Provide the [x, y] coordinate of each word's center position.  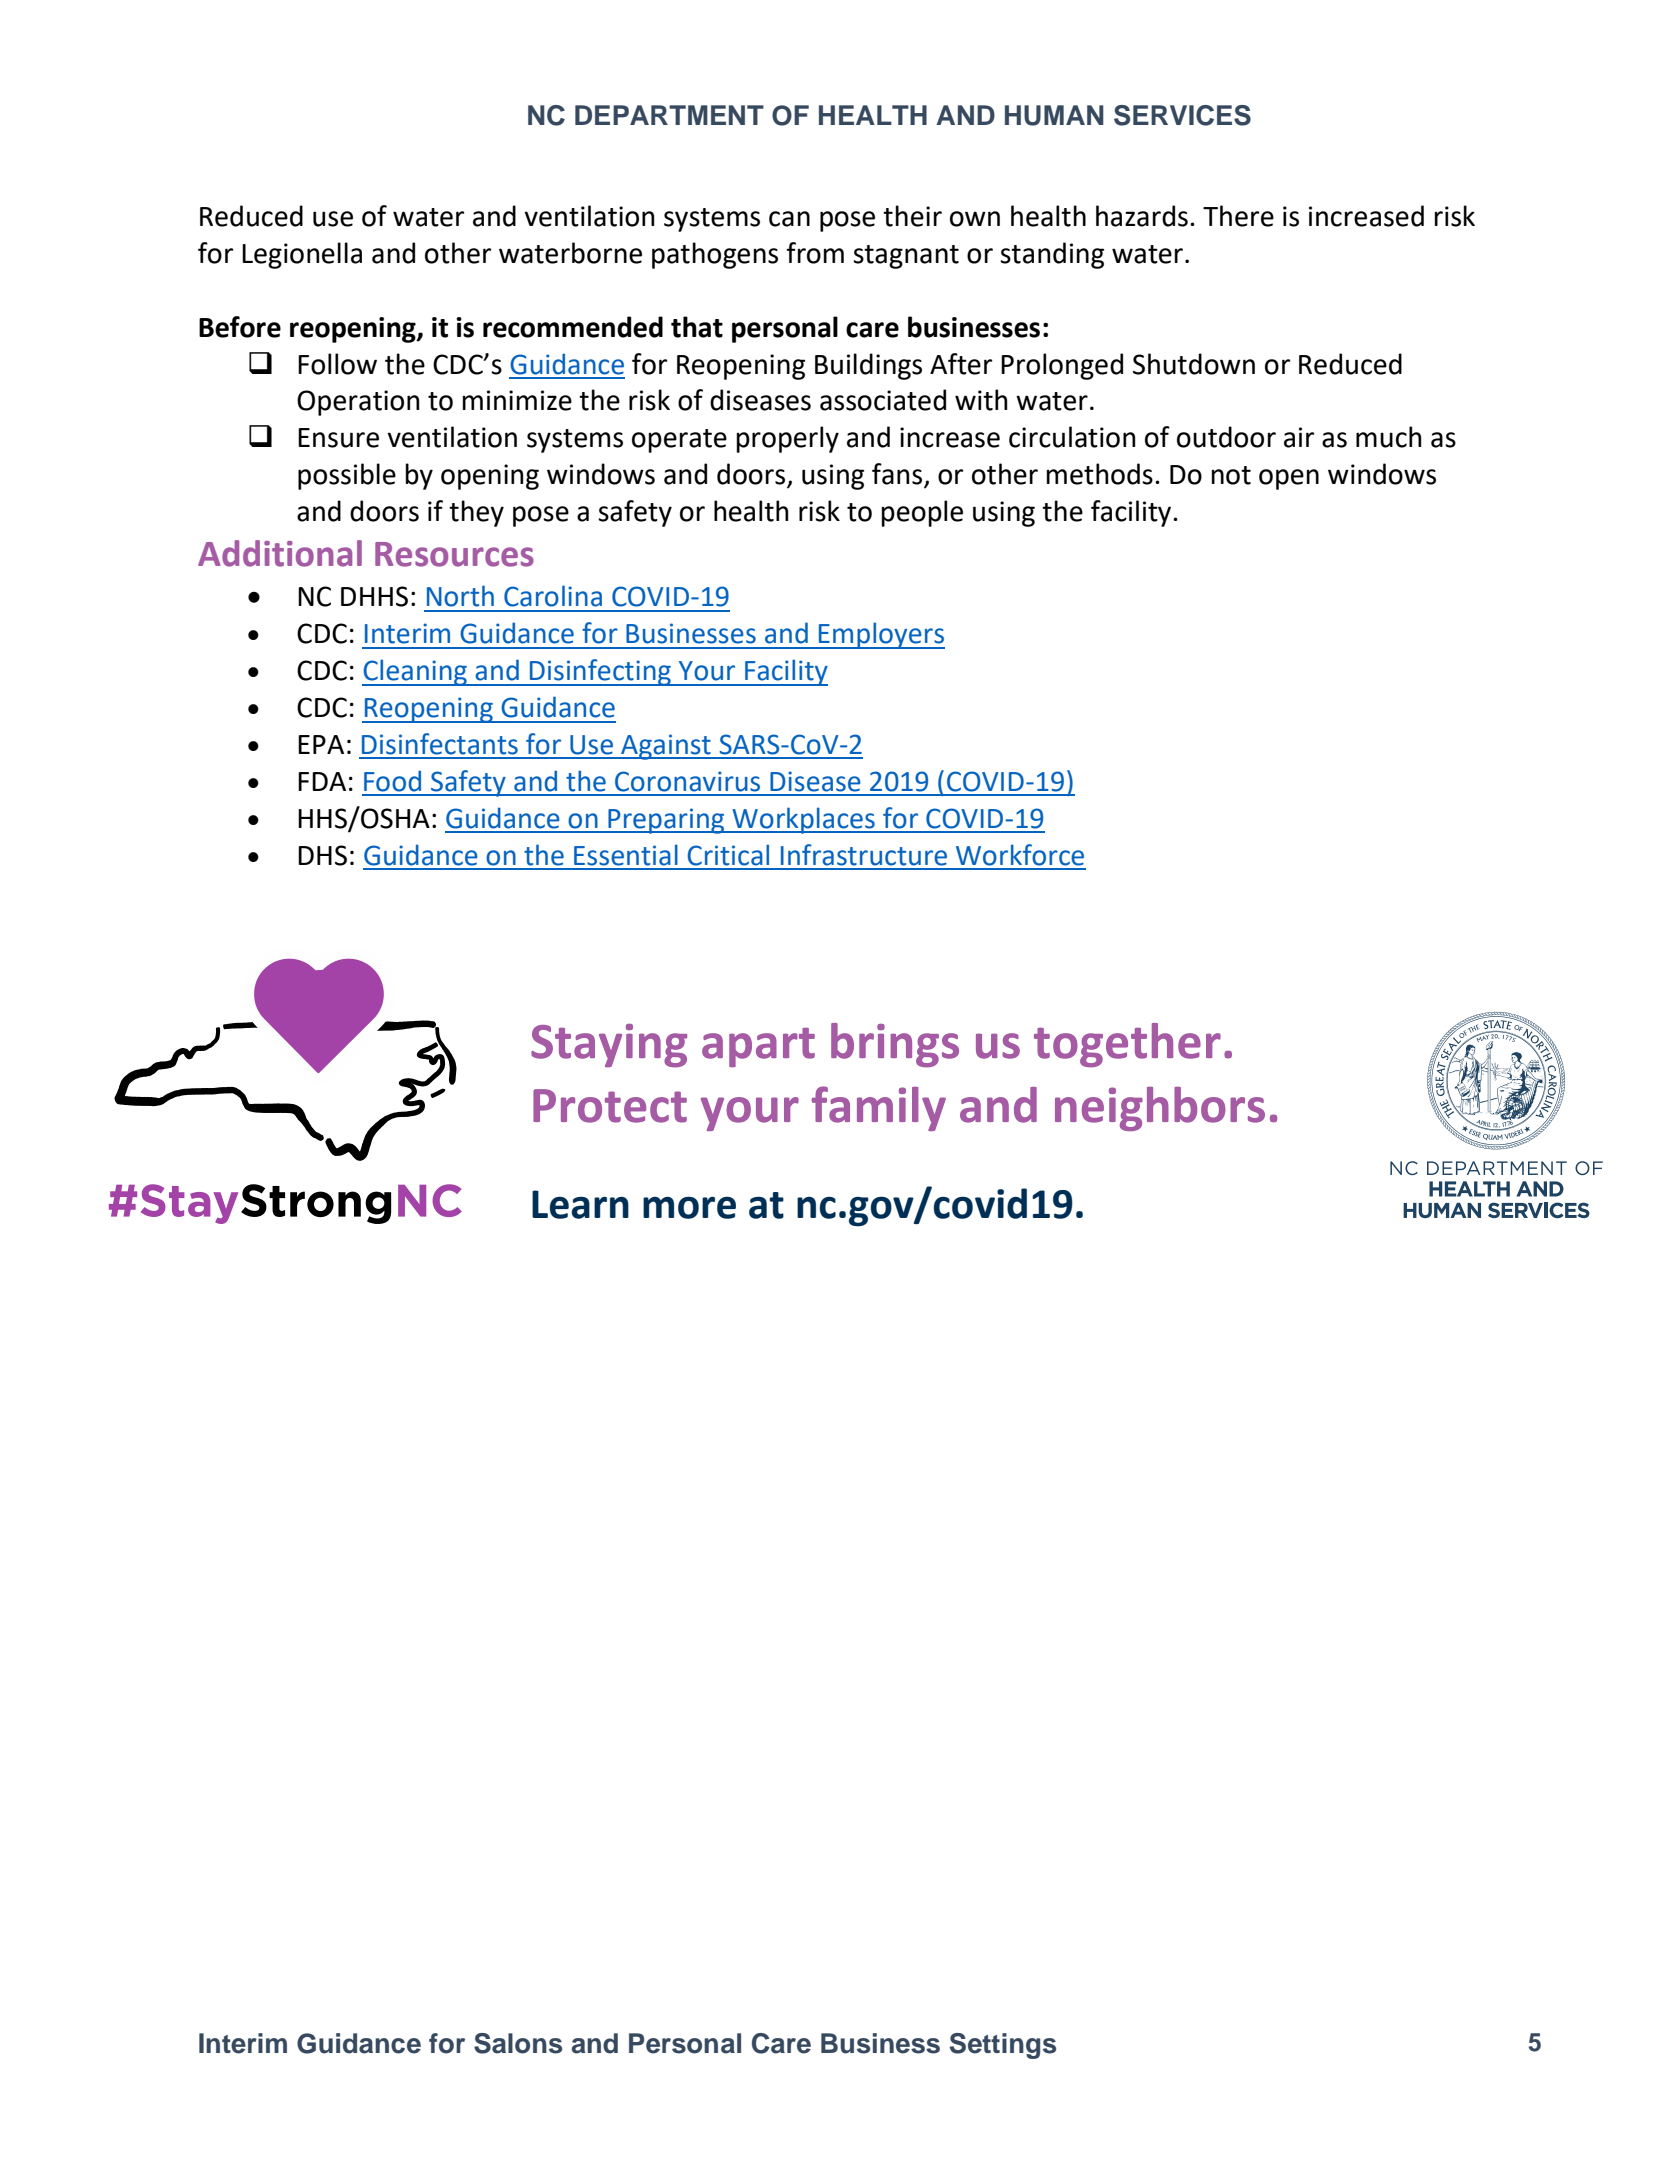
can [789, 219]
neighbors [1160, 1109]
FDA [322, 781]
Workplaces [803, 820]
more [689, 1207]
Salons [518, 2043]
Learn [580, 1204]
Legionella [302, 255]
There [1238, 216]
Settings [1003, 2046]
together [1127, 1045]
